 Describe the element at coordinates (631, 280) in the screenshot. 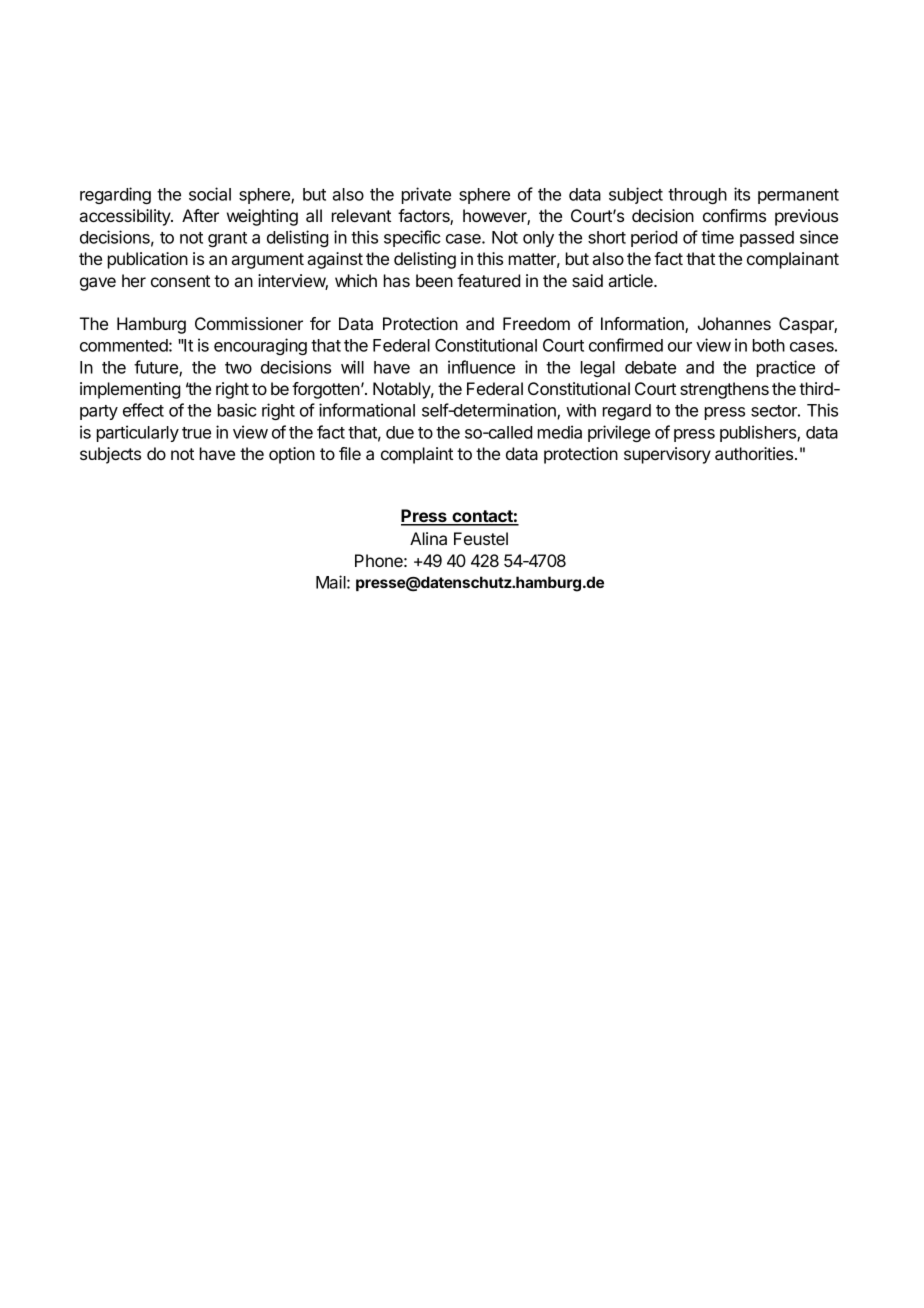

I see `article` at that location.
